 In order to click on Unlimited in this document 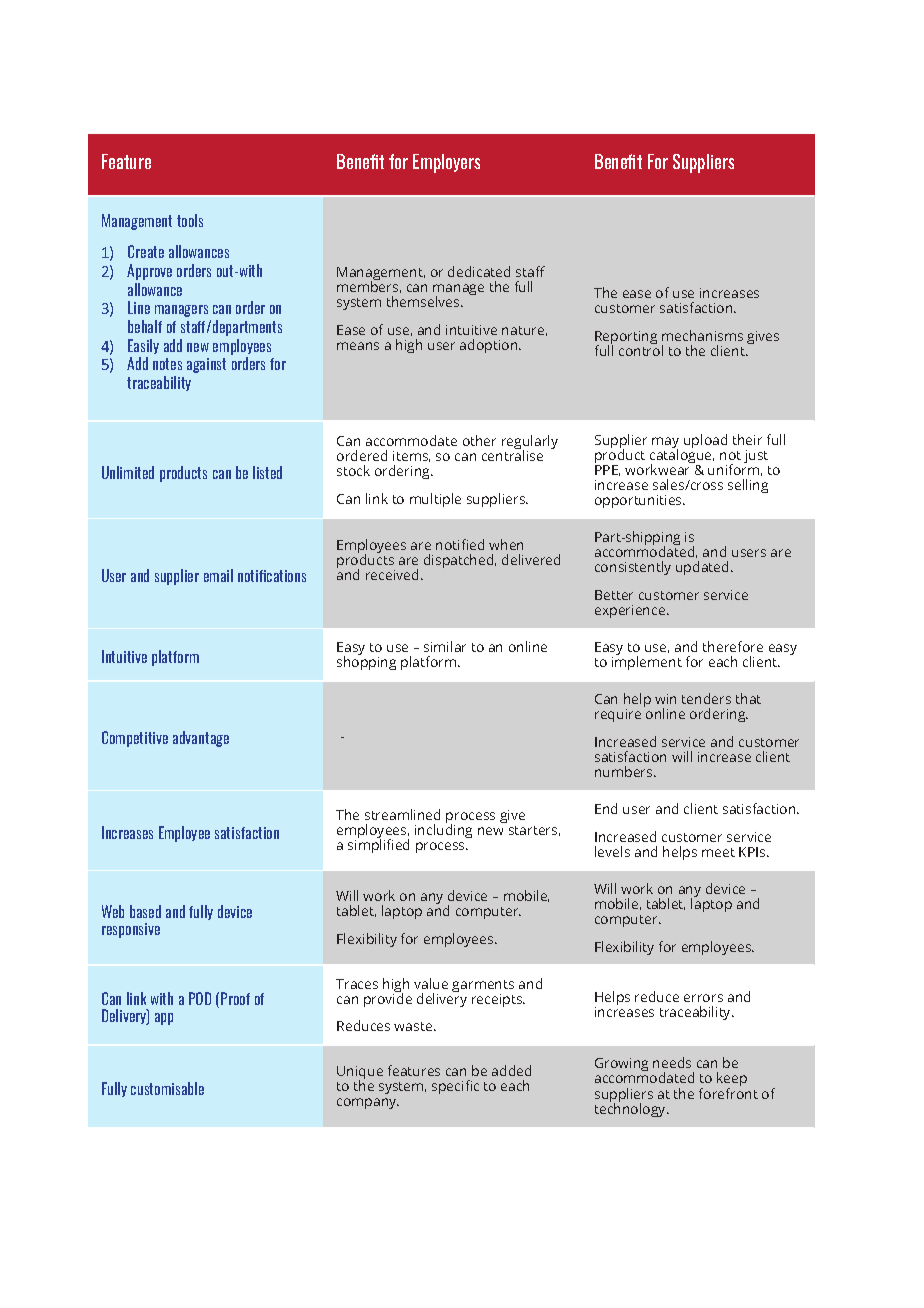, I will do `click(128, 472)`.
